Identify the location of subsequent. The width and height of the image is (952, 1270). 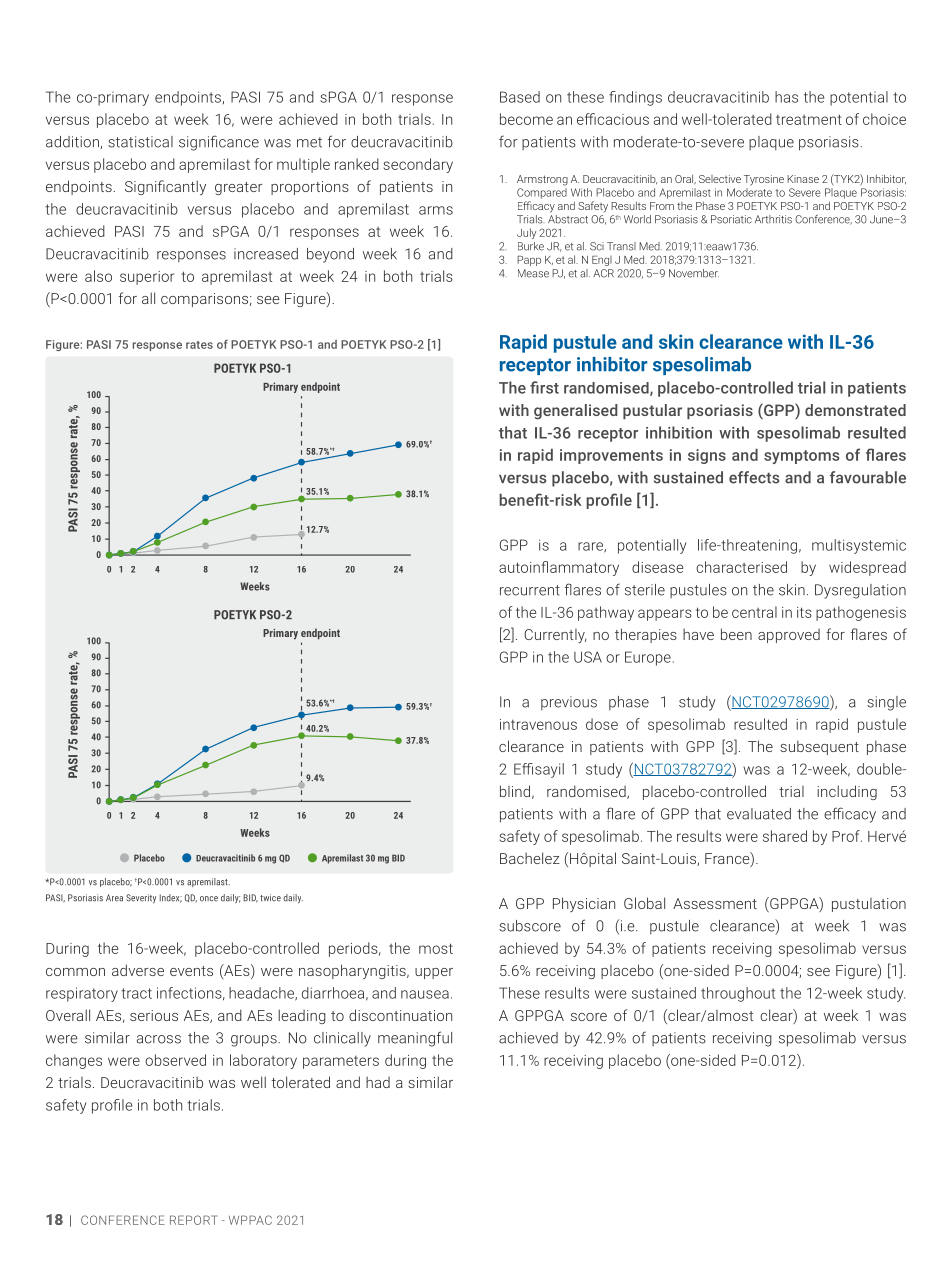
(819, 747).
